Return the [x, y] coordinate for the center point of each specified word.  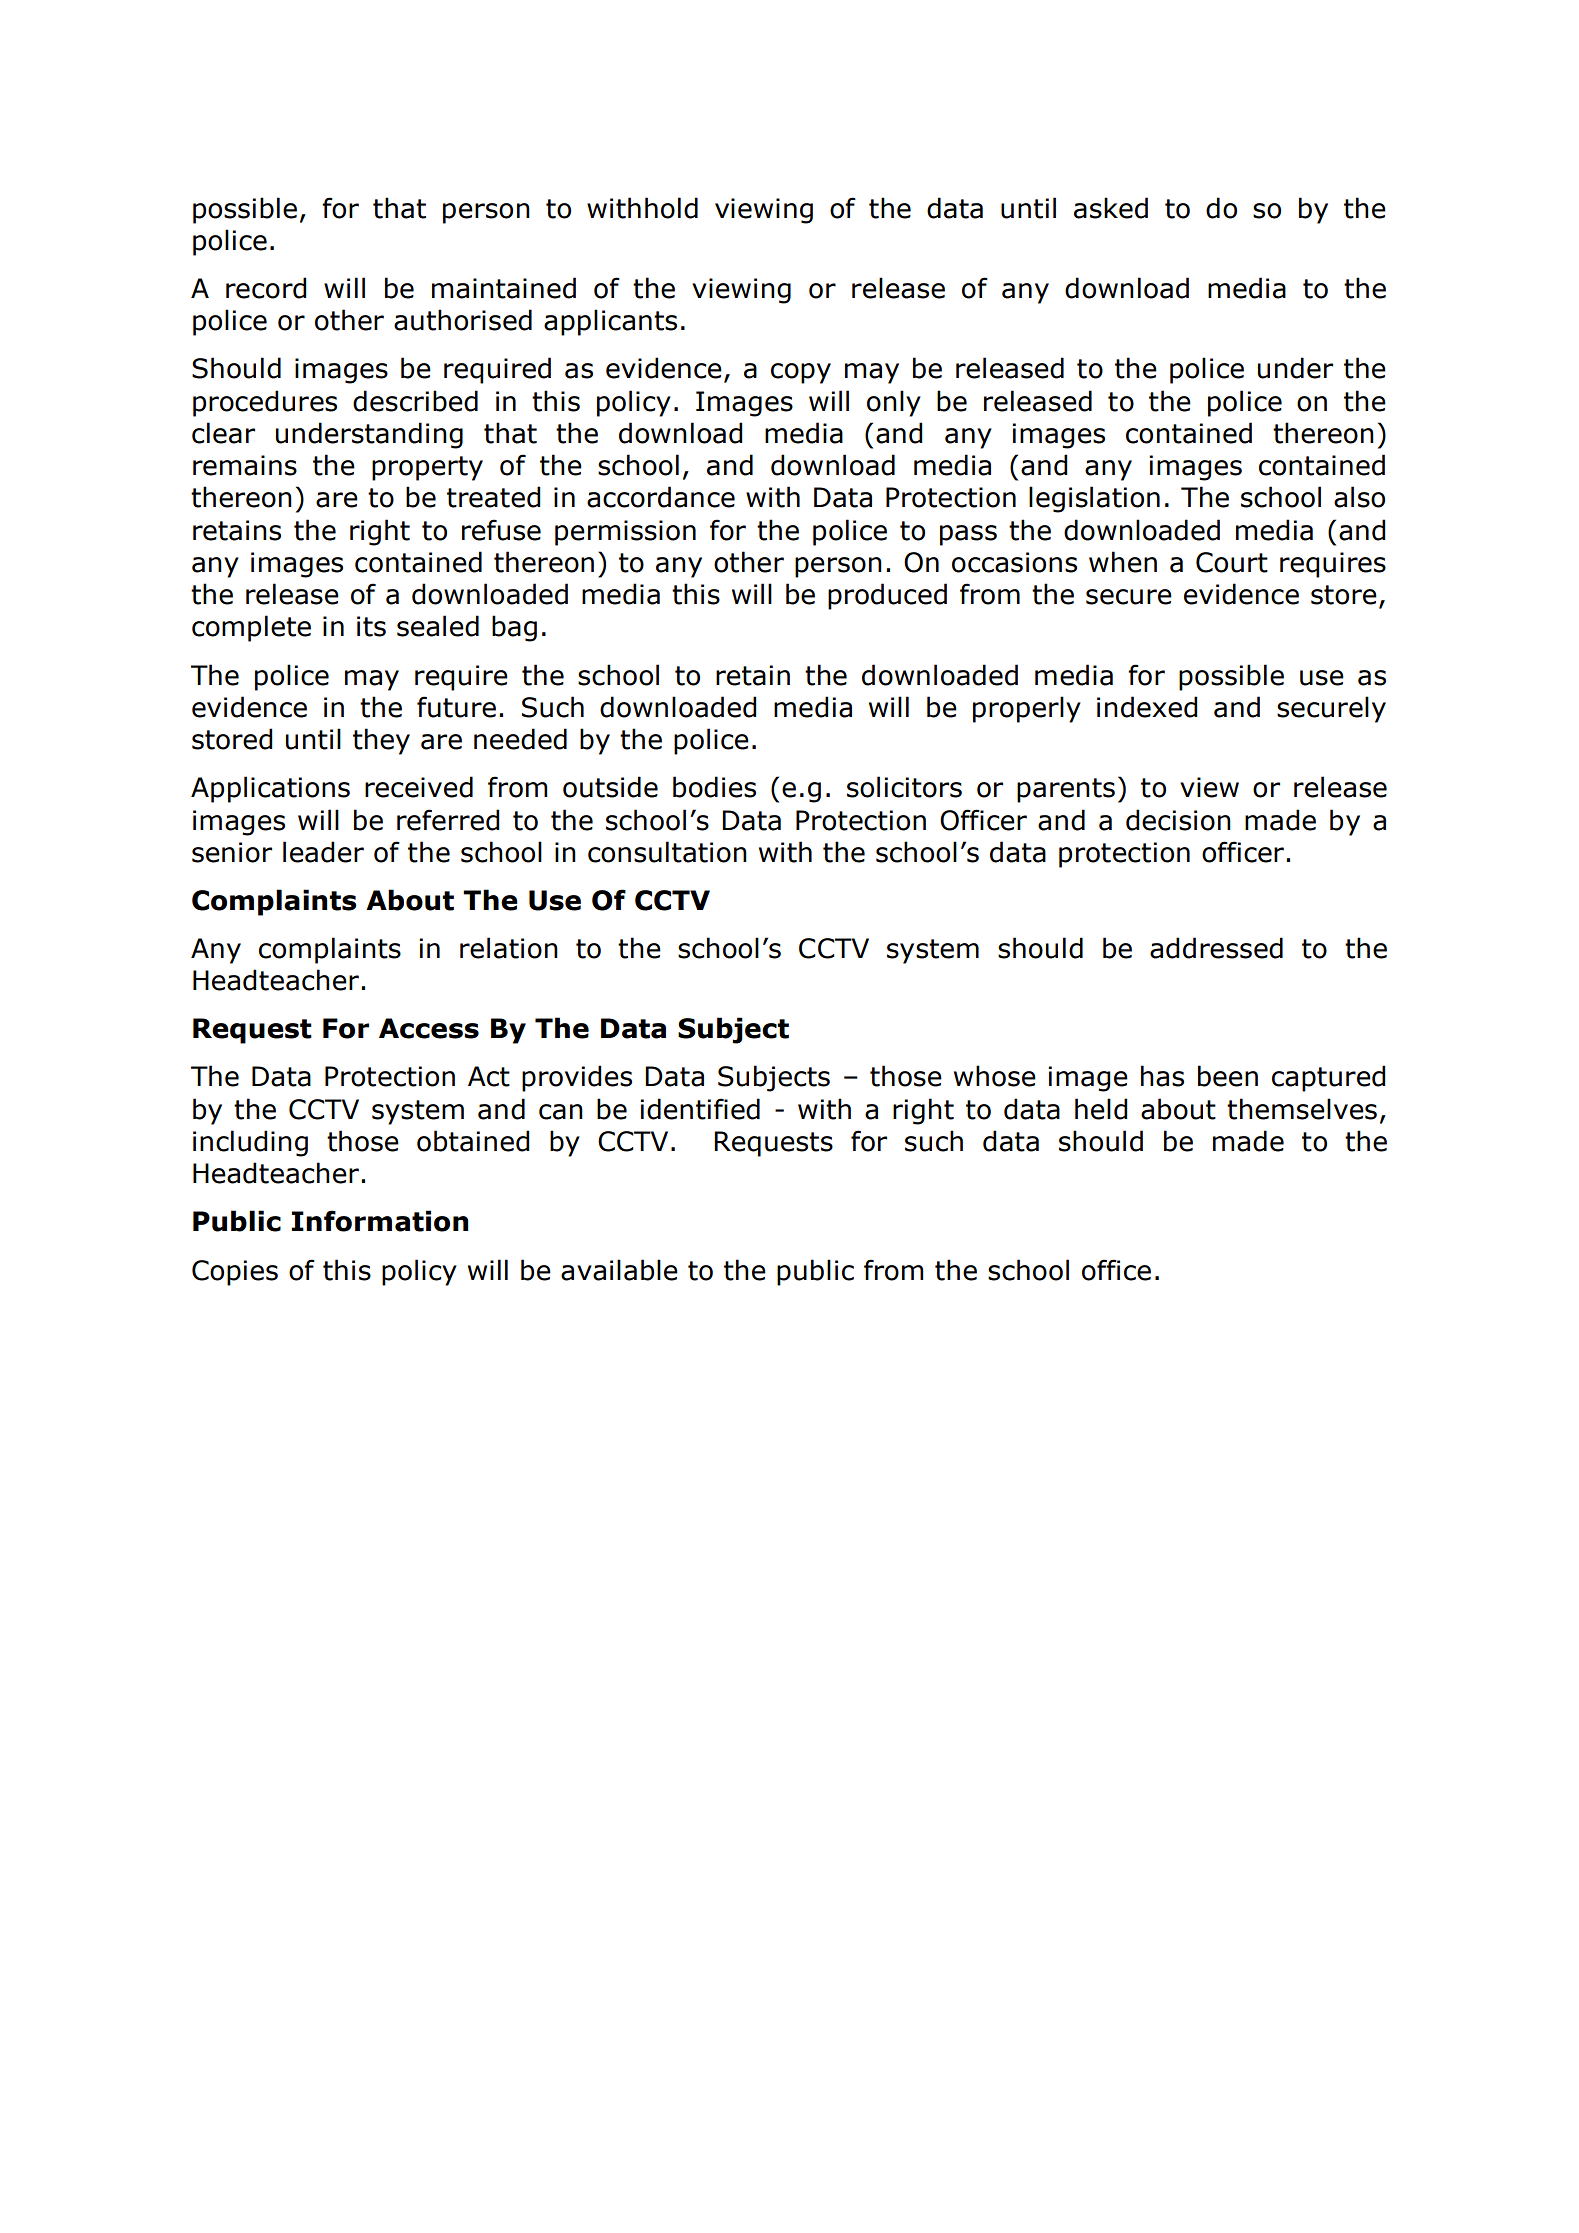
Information [380, 1221]
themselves [1302, 1109]
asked [1111, 208]
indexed [1147, 707]
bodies [714, 787]
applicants [610, 322]
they [381, 741]
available [619, 1270]
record [266, 288]
